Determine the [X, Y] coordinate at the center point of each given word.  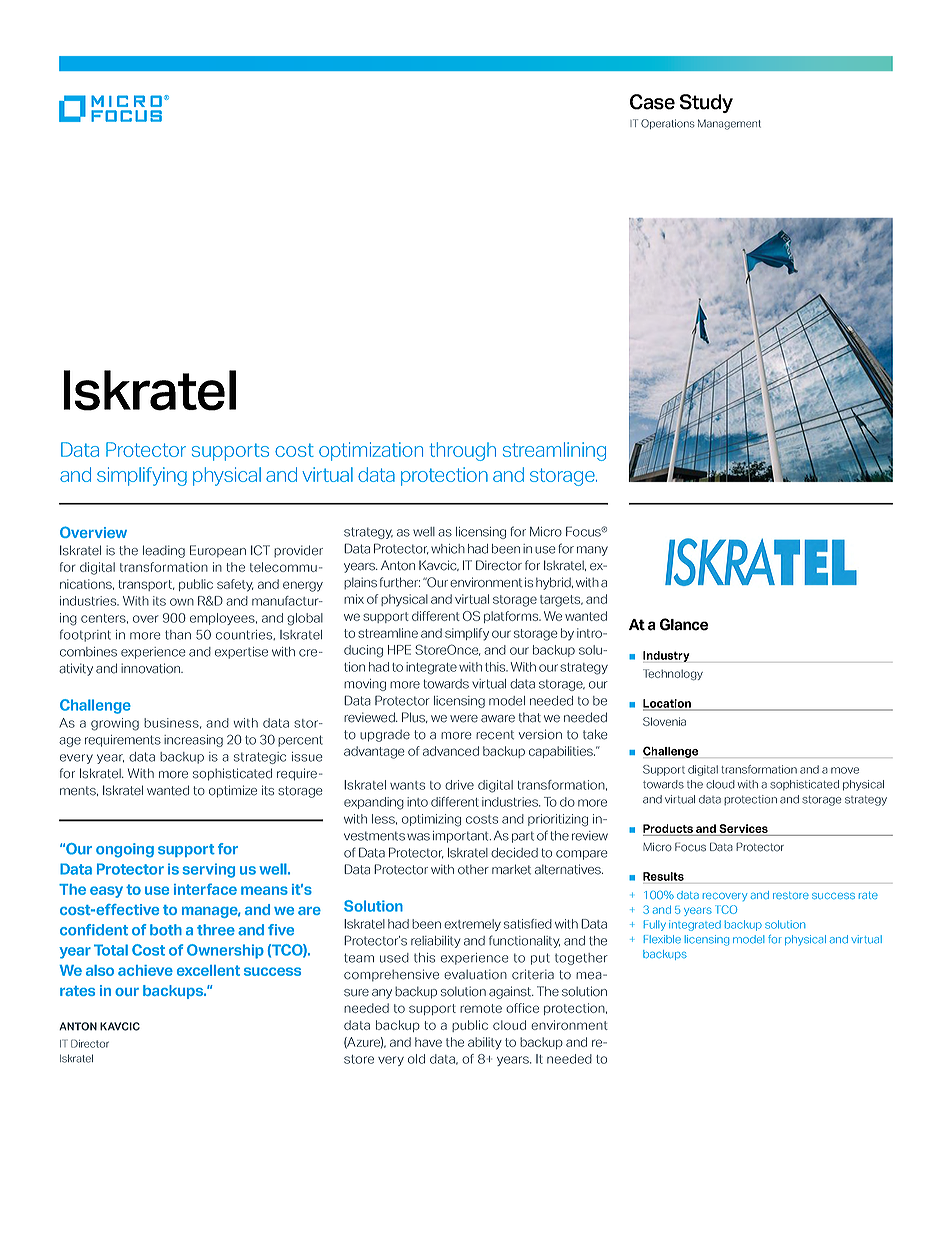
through [463, 451]
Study [706, 103]
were [464, 719]
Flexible [662, 939]
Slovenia [664, 721]
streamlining [554, 451]
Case [652, 102]
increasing [193, 741]
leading [164, 551]
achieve [145, 970]
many [592, 551]
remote [481, 1008]
